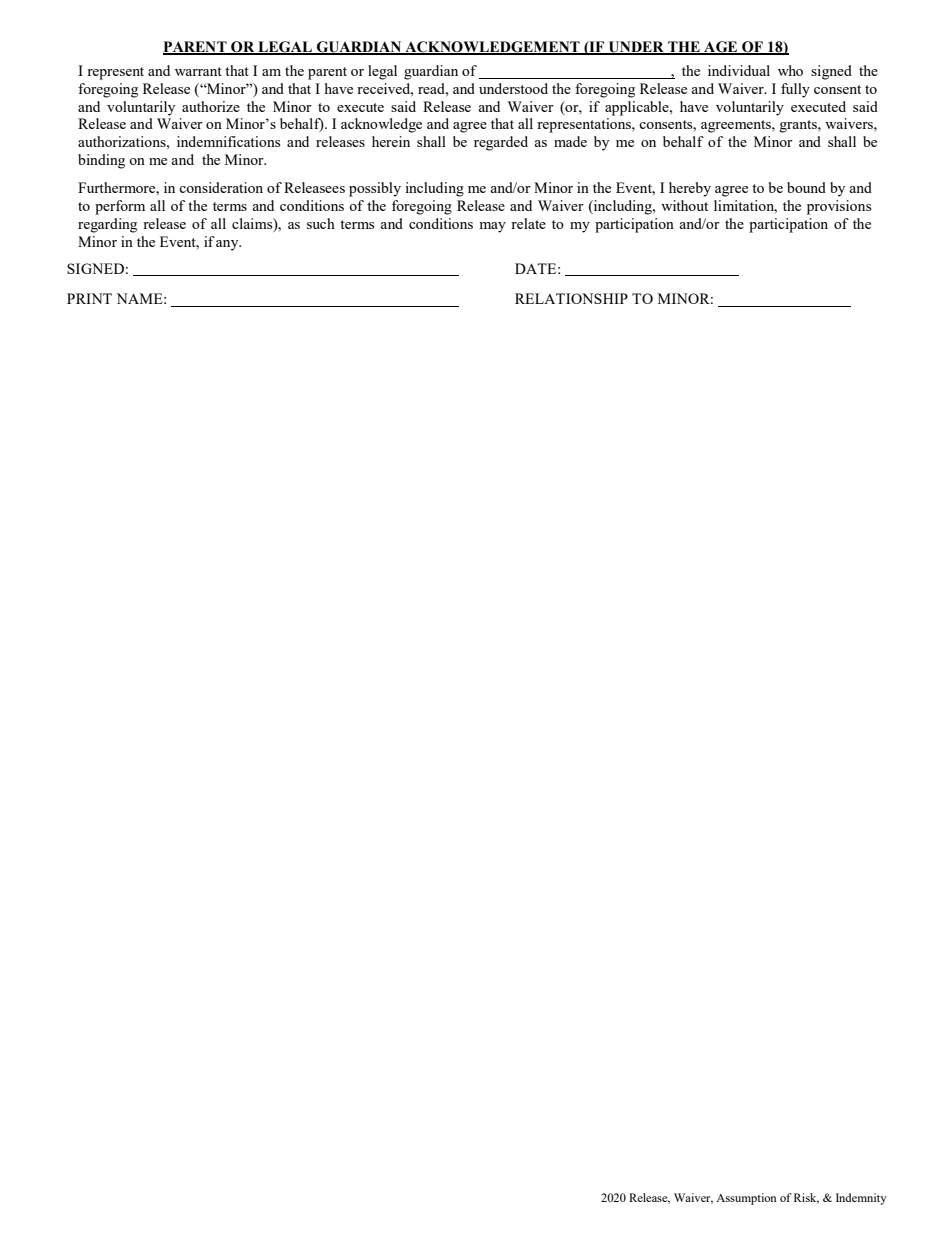 The height and width of the screenshot is (1233, 952). What do you see at coordinates (684, 205) in the screenshot?
I see `without` at bounding box center [684, 205].
